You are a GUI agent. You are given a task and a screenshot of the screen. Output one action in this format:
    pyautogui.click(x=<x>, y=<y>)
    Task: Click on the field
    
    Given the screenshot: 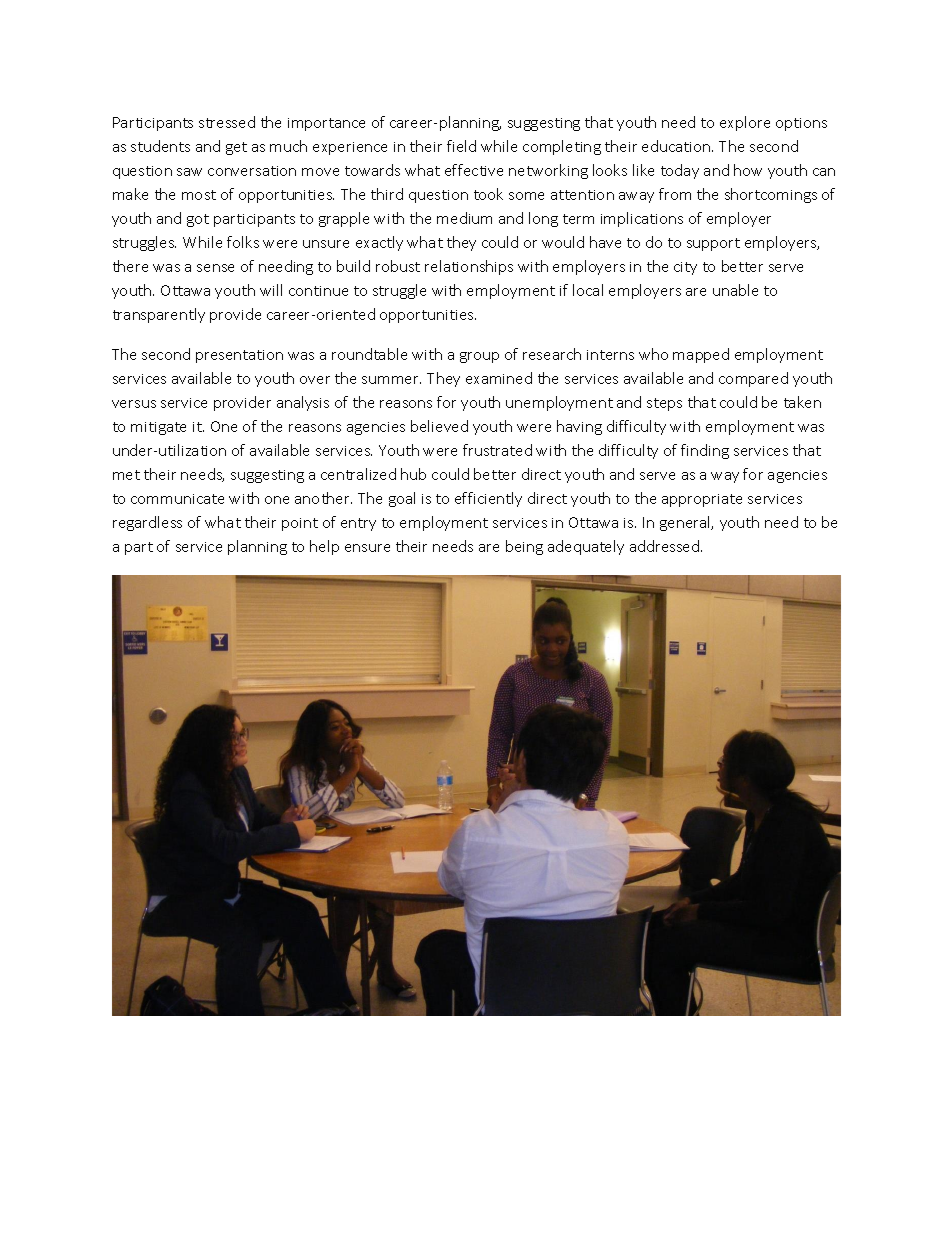 What is the action you would take?
    pyautogui.click(x=461, y=146)
